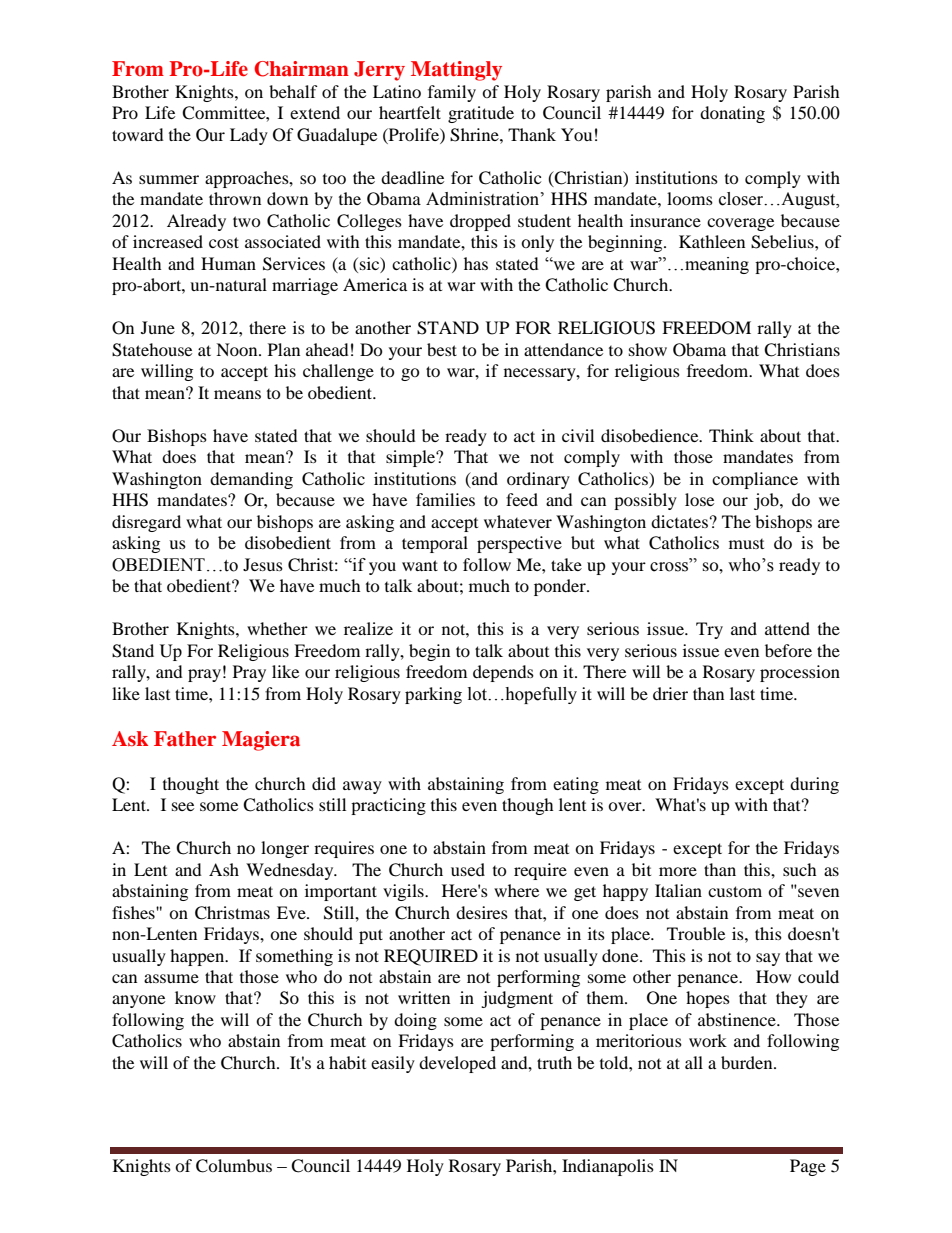 The image size is (952, 1233). I want to click on donating, so click(732, 114).
